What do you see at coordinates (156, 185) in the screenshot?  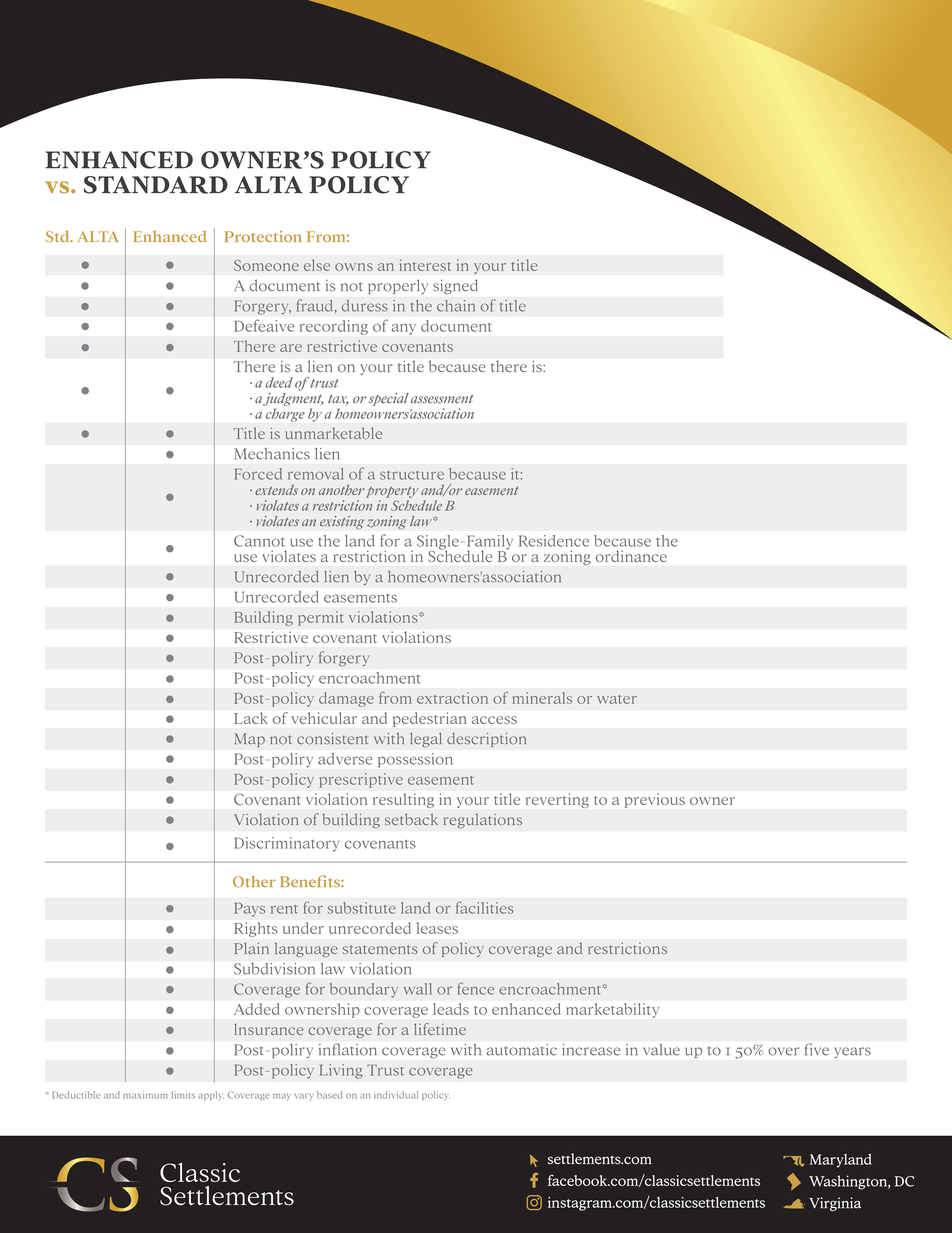 I see `STANDARD` at bounding box center [156, 185].
